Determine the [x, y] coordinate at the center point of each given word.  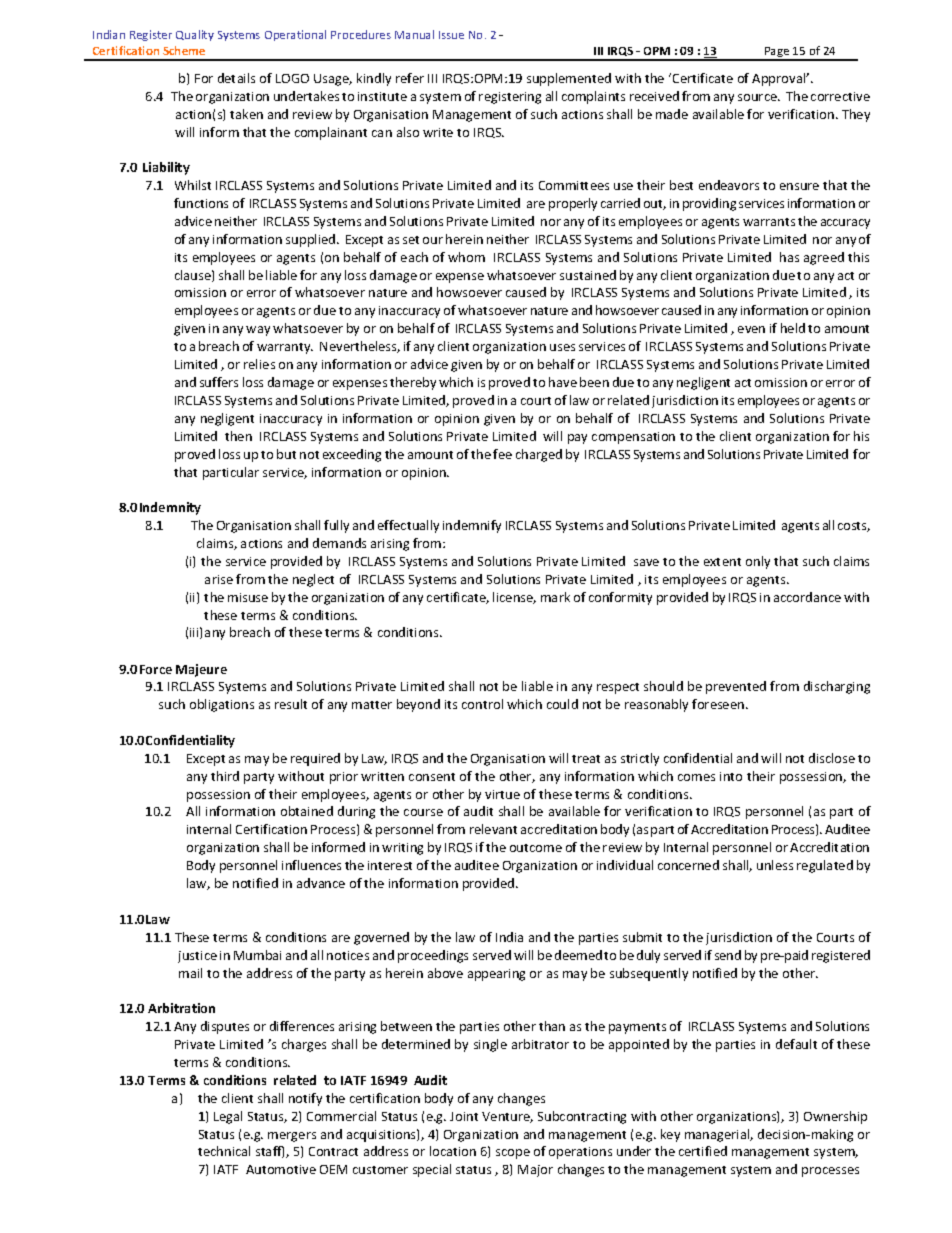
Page [777, 54]
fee [502, 454]
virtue [502, 794]
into [731, 776]
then [238, 436]
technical [224, 1151]
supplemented [569, 79]
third [225, 776]
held [793, 328]
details [236, 78]
